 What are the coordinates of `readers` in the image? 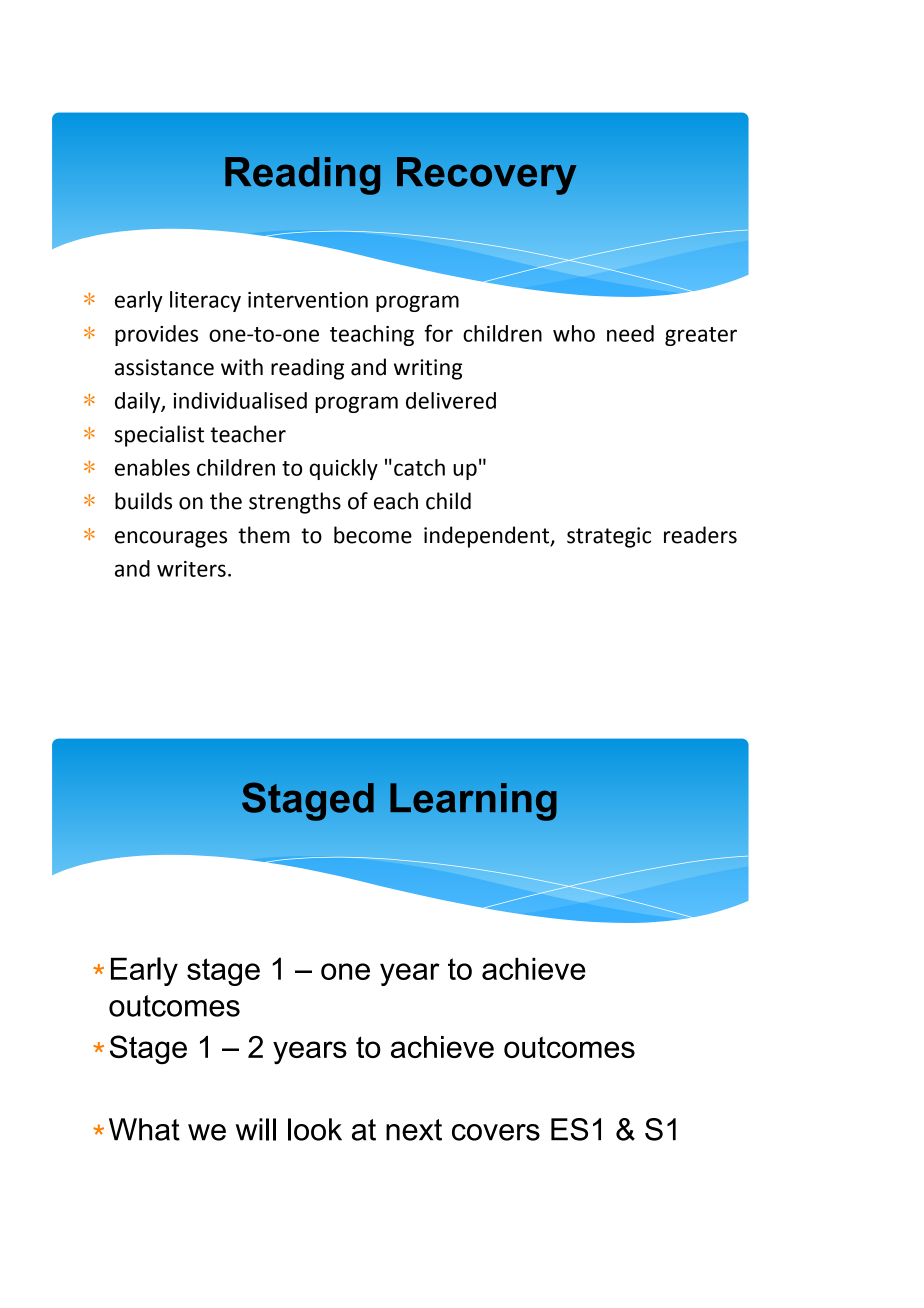 It's located at (700, 535).
